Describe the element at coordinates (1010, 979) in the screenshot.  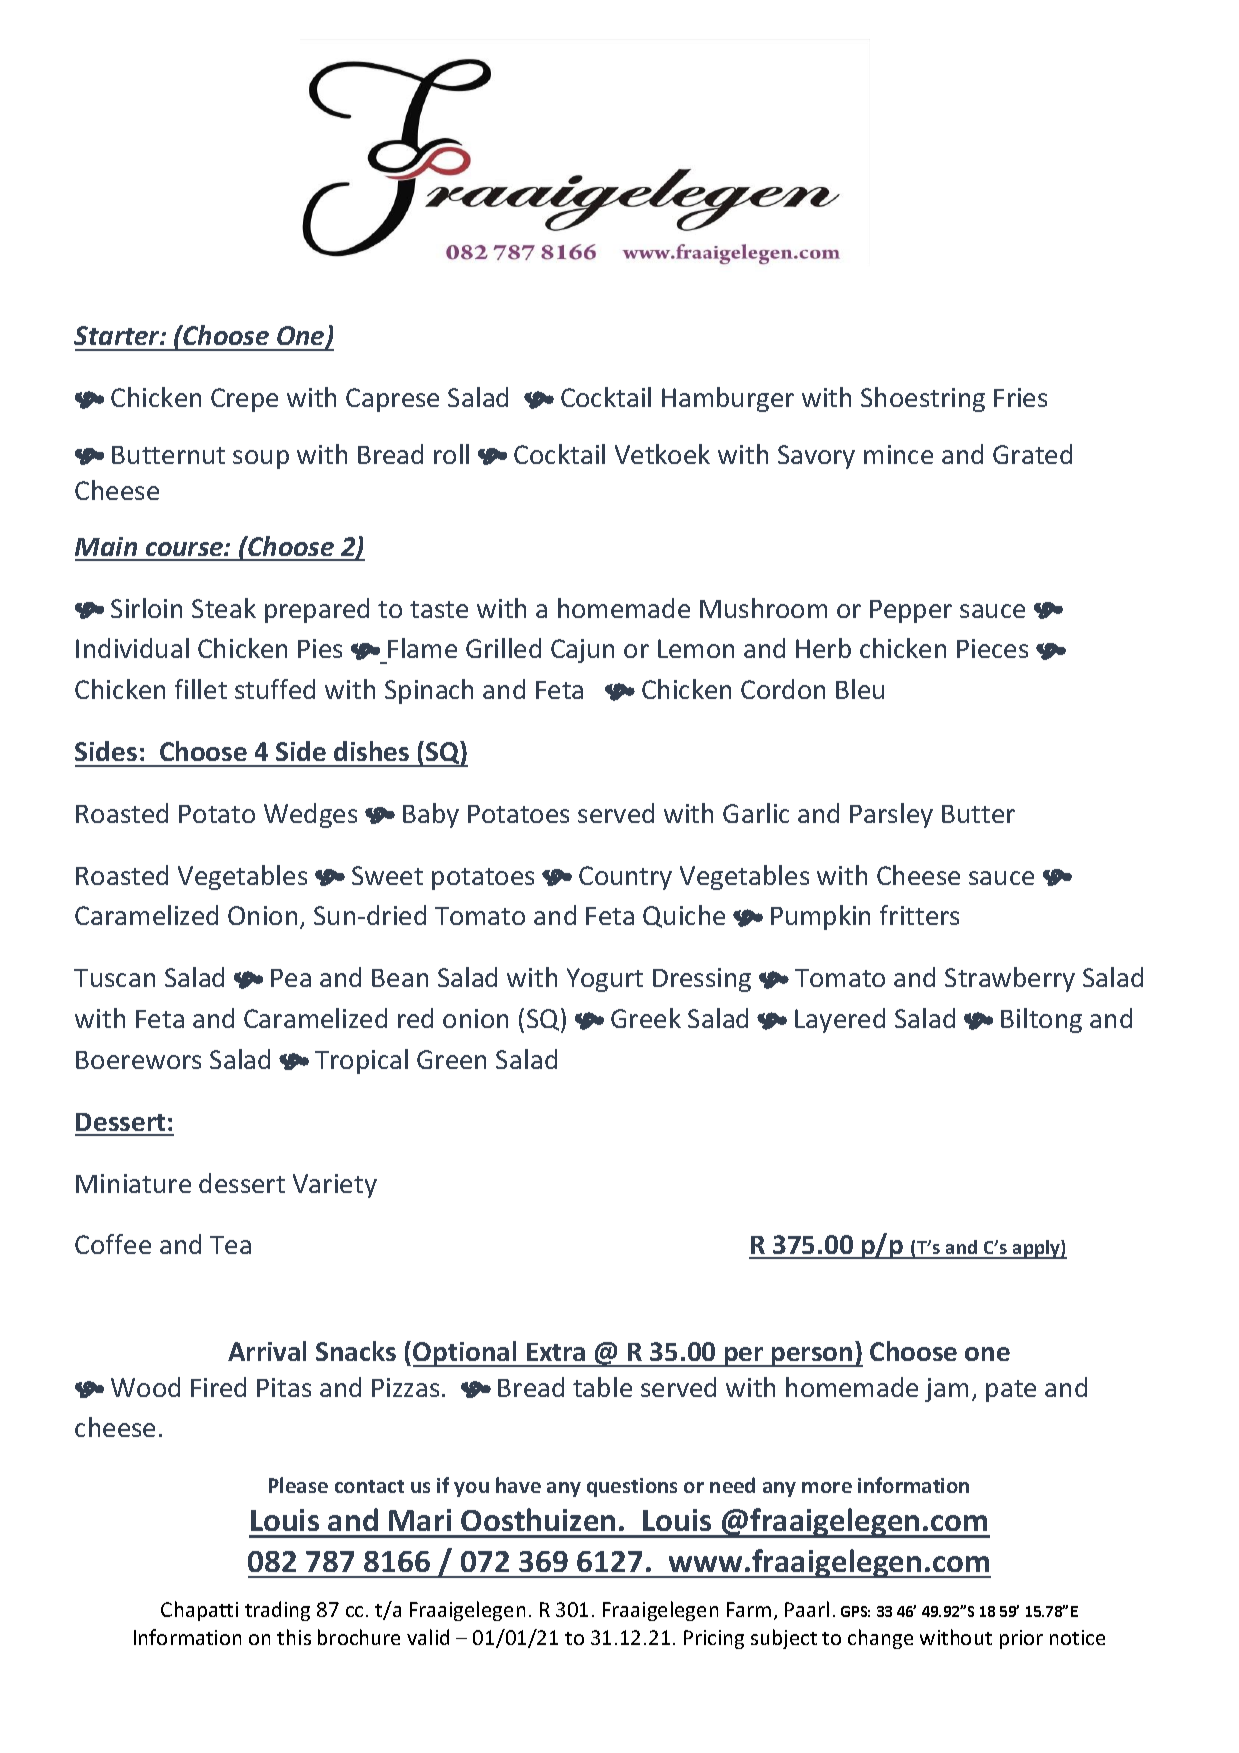
I see `Strawberry` at that location.
